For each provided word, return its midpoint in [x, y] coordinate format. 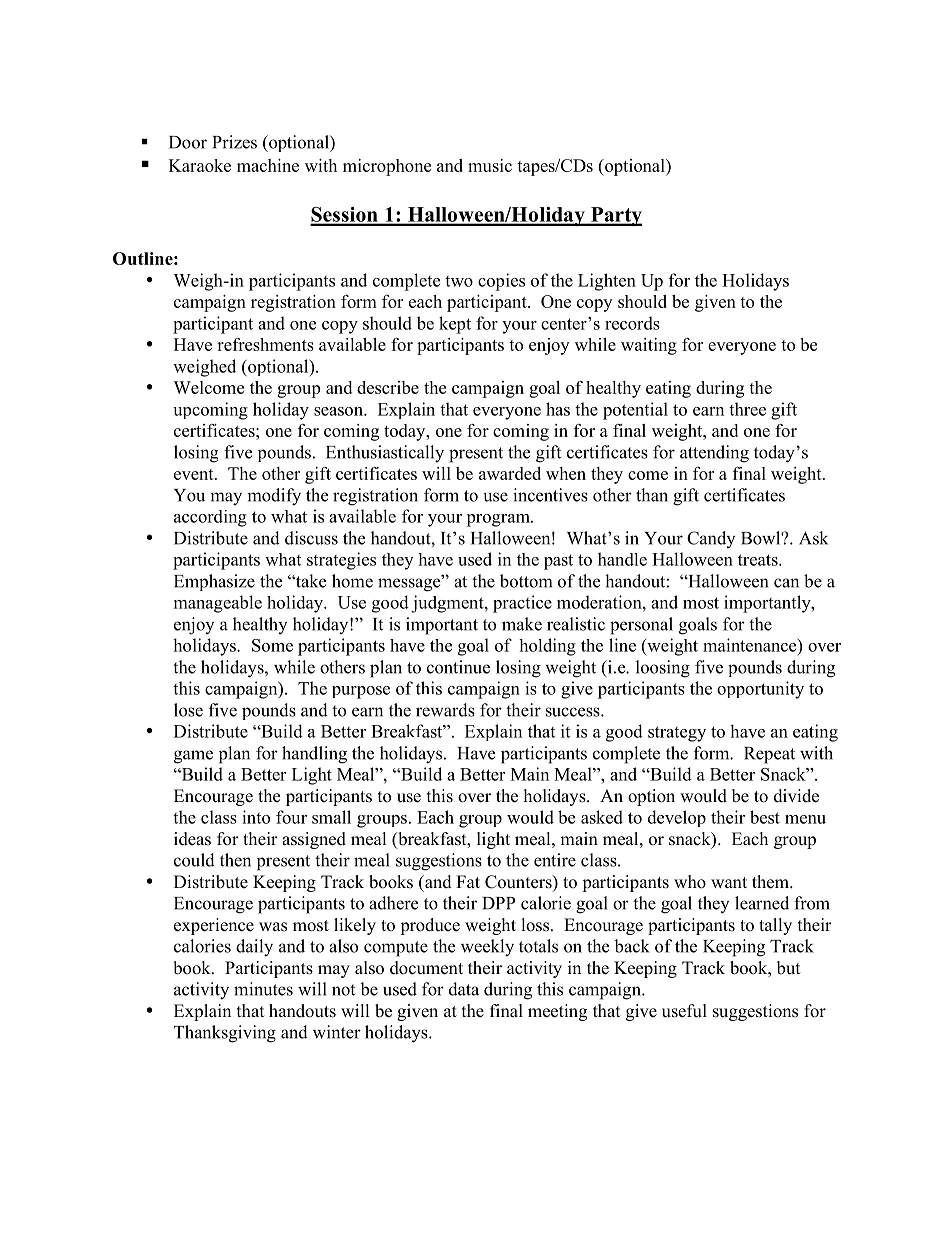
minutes [263, 989]
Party [615, 216]
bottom [526, 581]
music [490, 165]
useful [684, 1011]
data [464, 989]
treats [759, 560]
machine [268, 165]
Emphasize [214, 582]
